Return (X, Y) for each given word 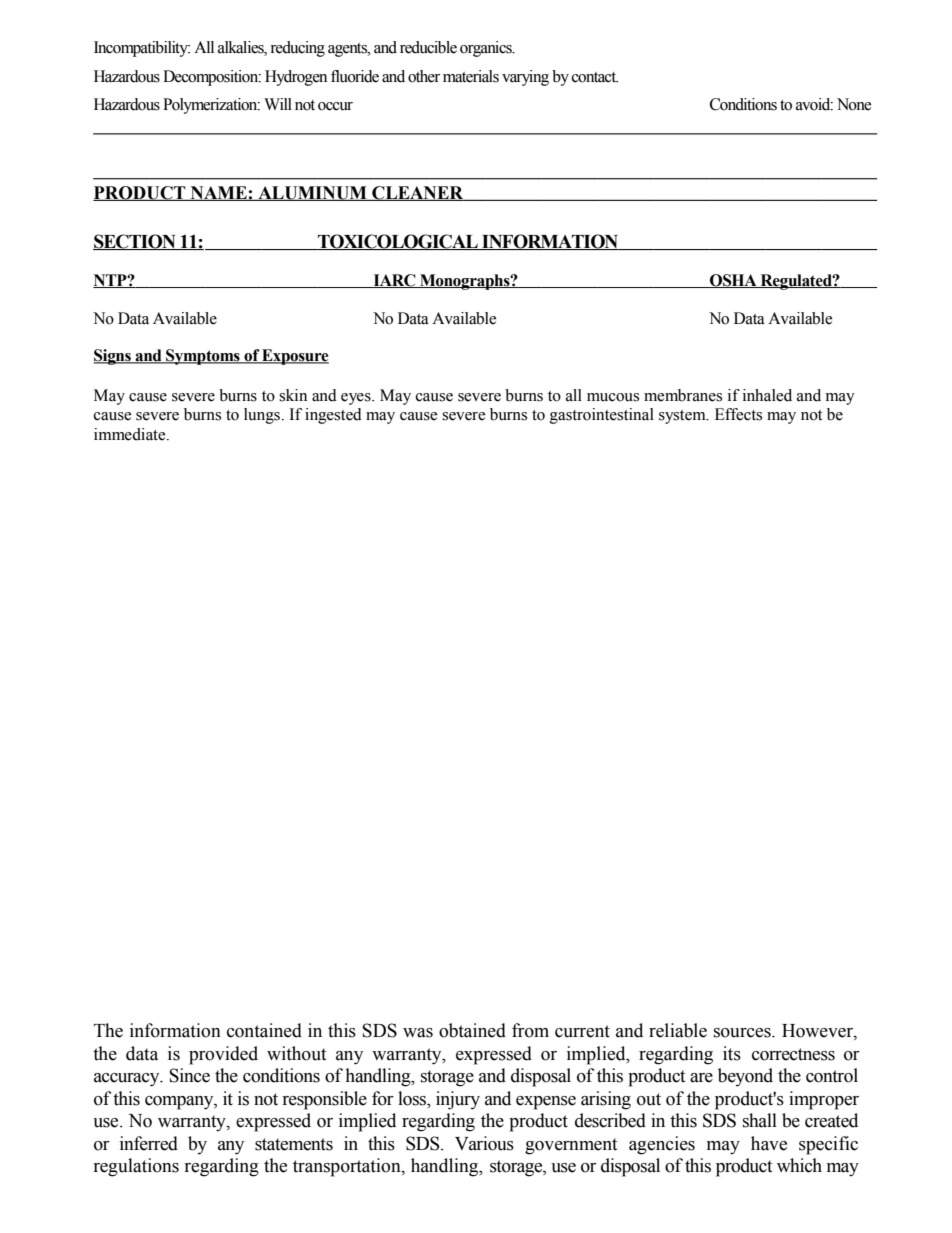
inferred (149, 1143)
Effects (738, 414)
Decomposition (212, 78)
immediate (131, 434)
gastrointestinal (602, 416)
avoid (814, 104)
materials (471, 76)
